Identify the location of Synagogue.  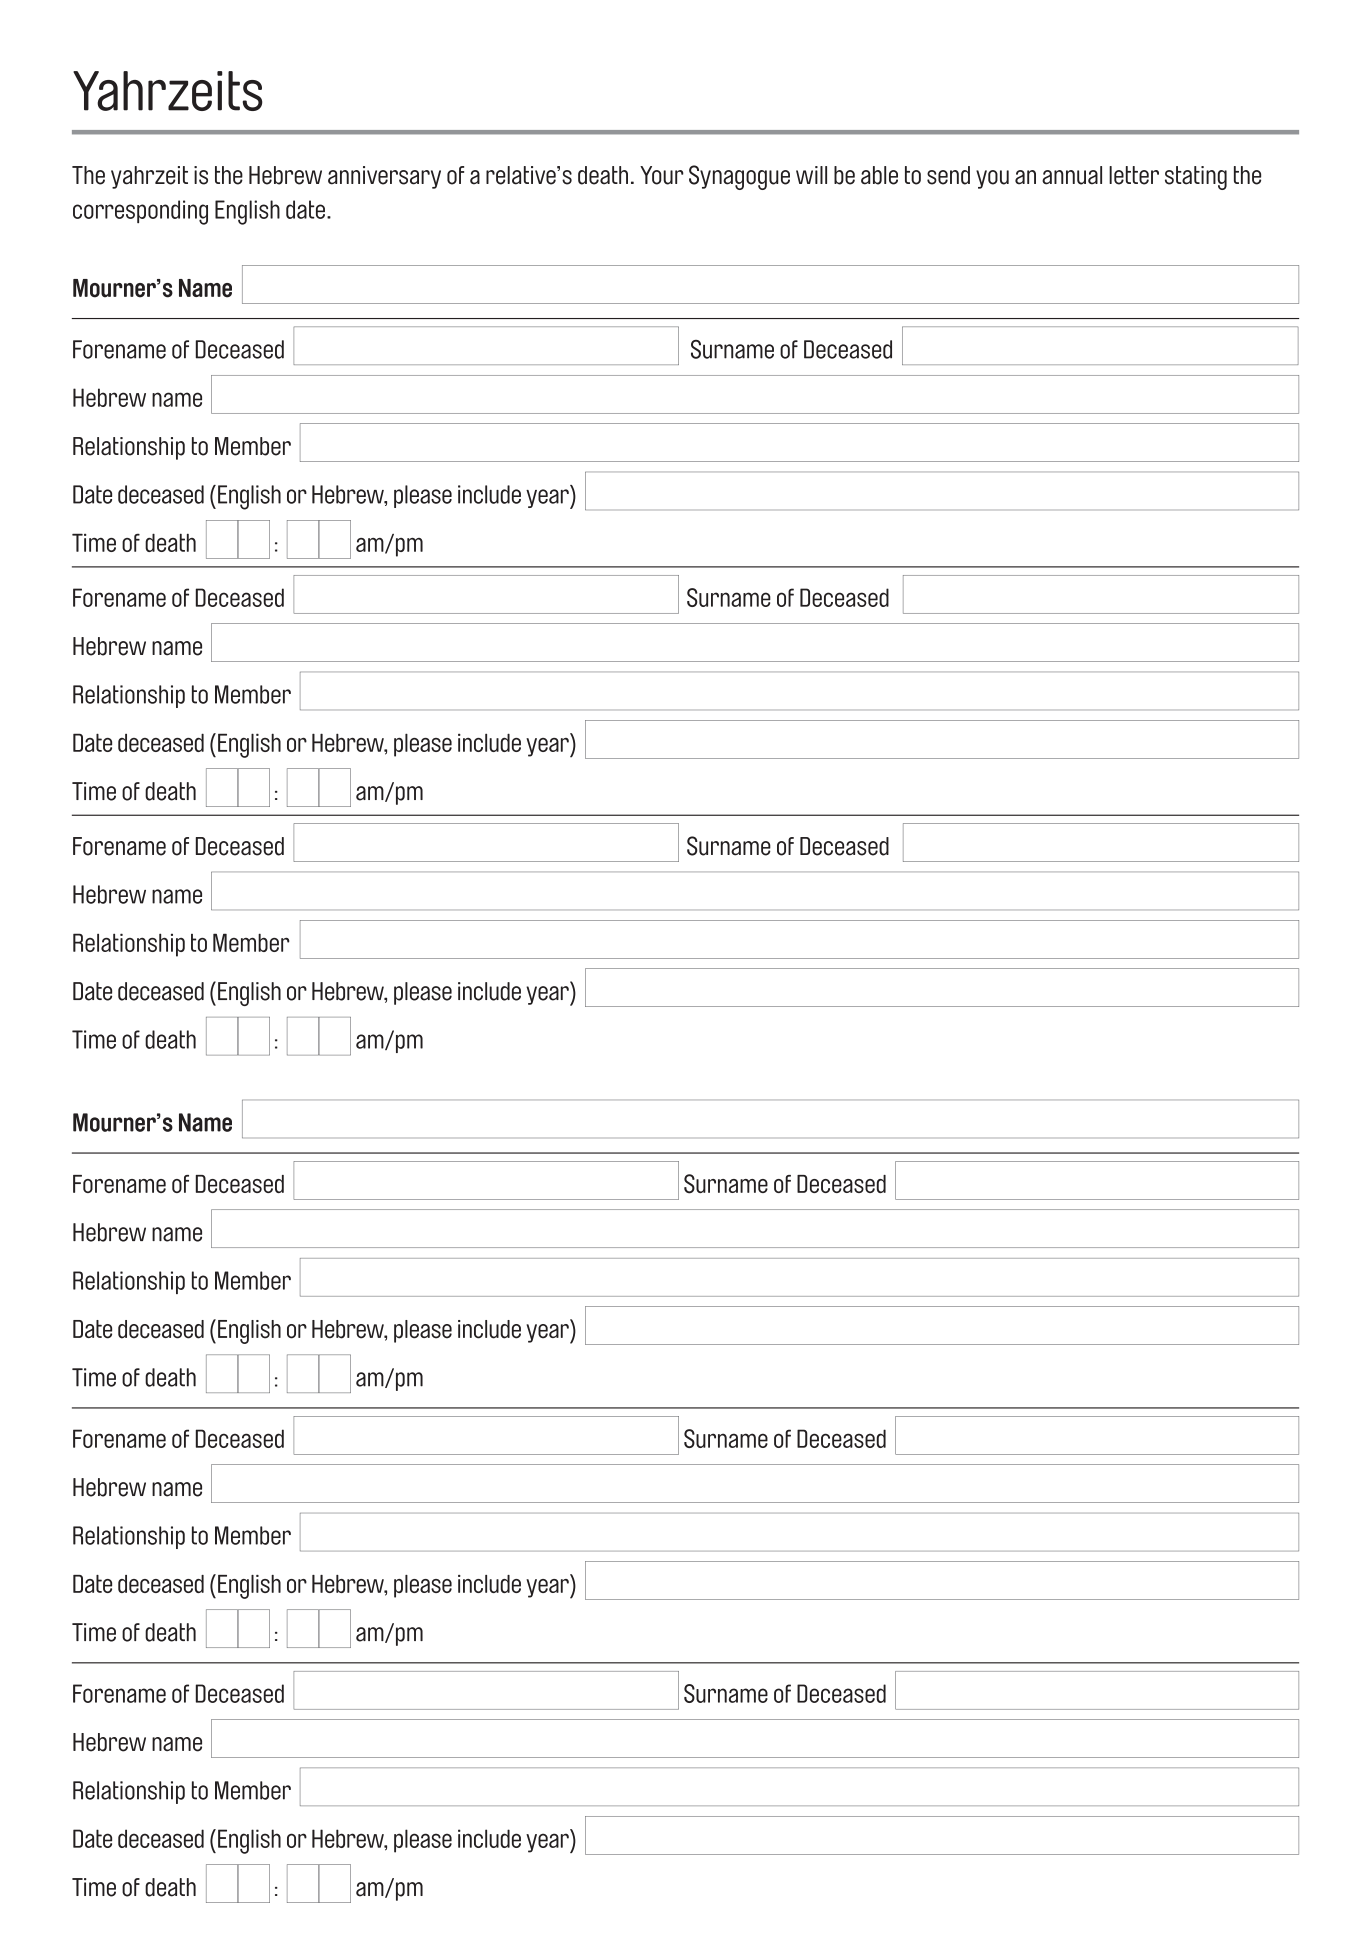
(739, 177).
